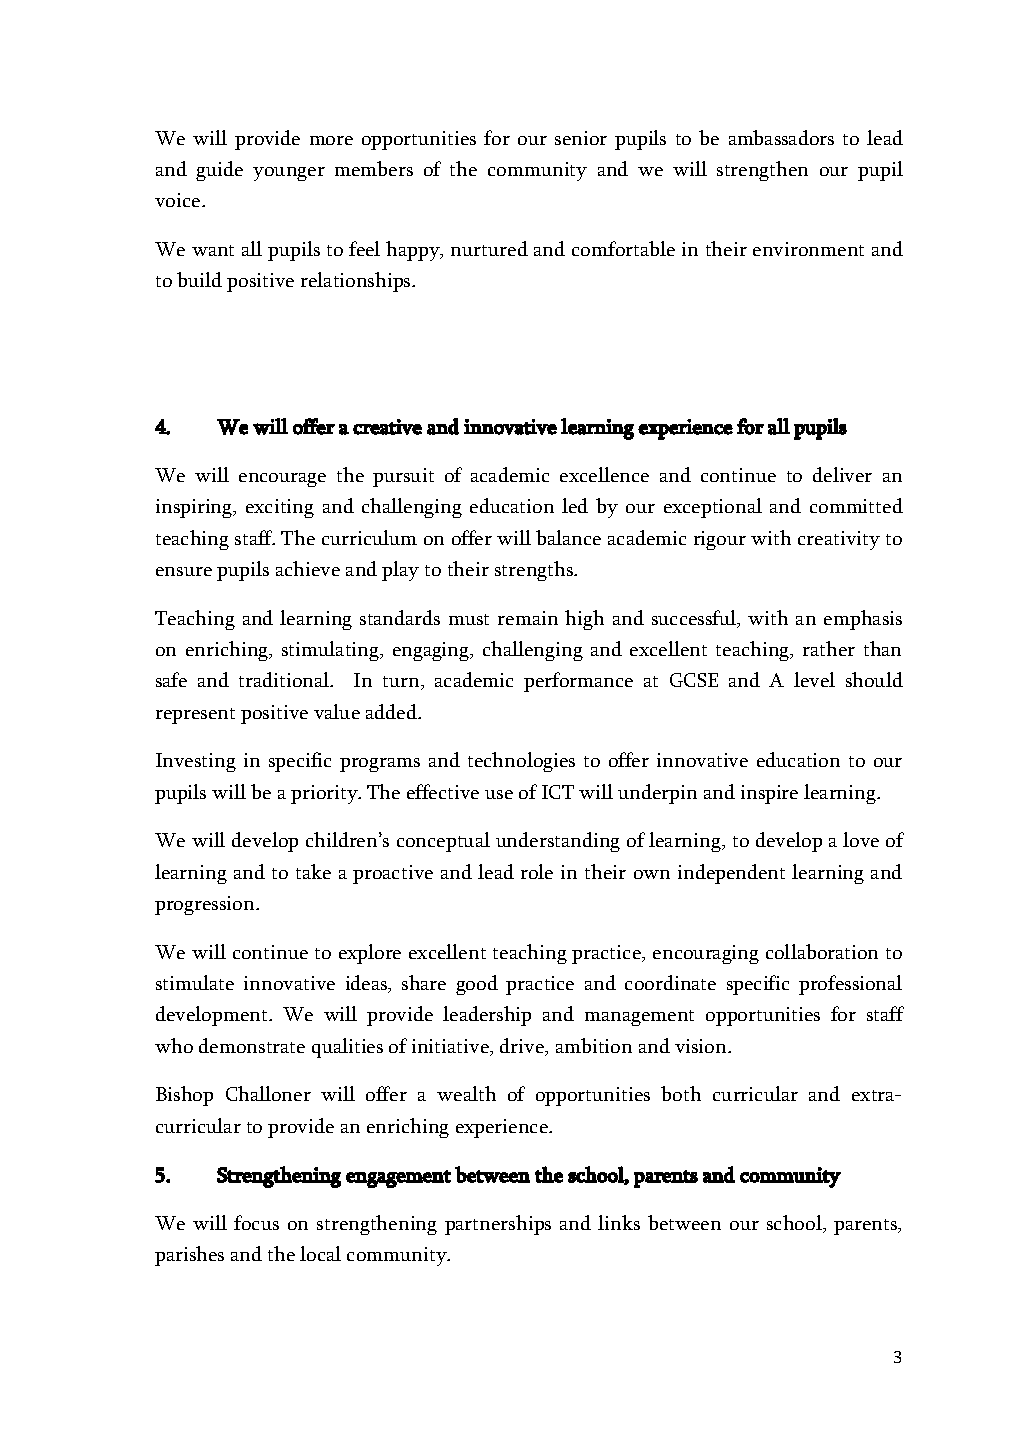  What do you see at coordinates (498, 1225) in the page?
I see `partnerships` at bounding box center [498, 1225].
